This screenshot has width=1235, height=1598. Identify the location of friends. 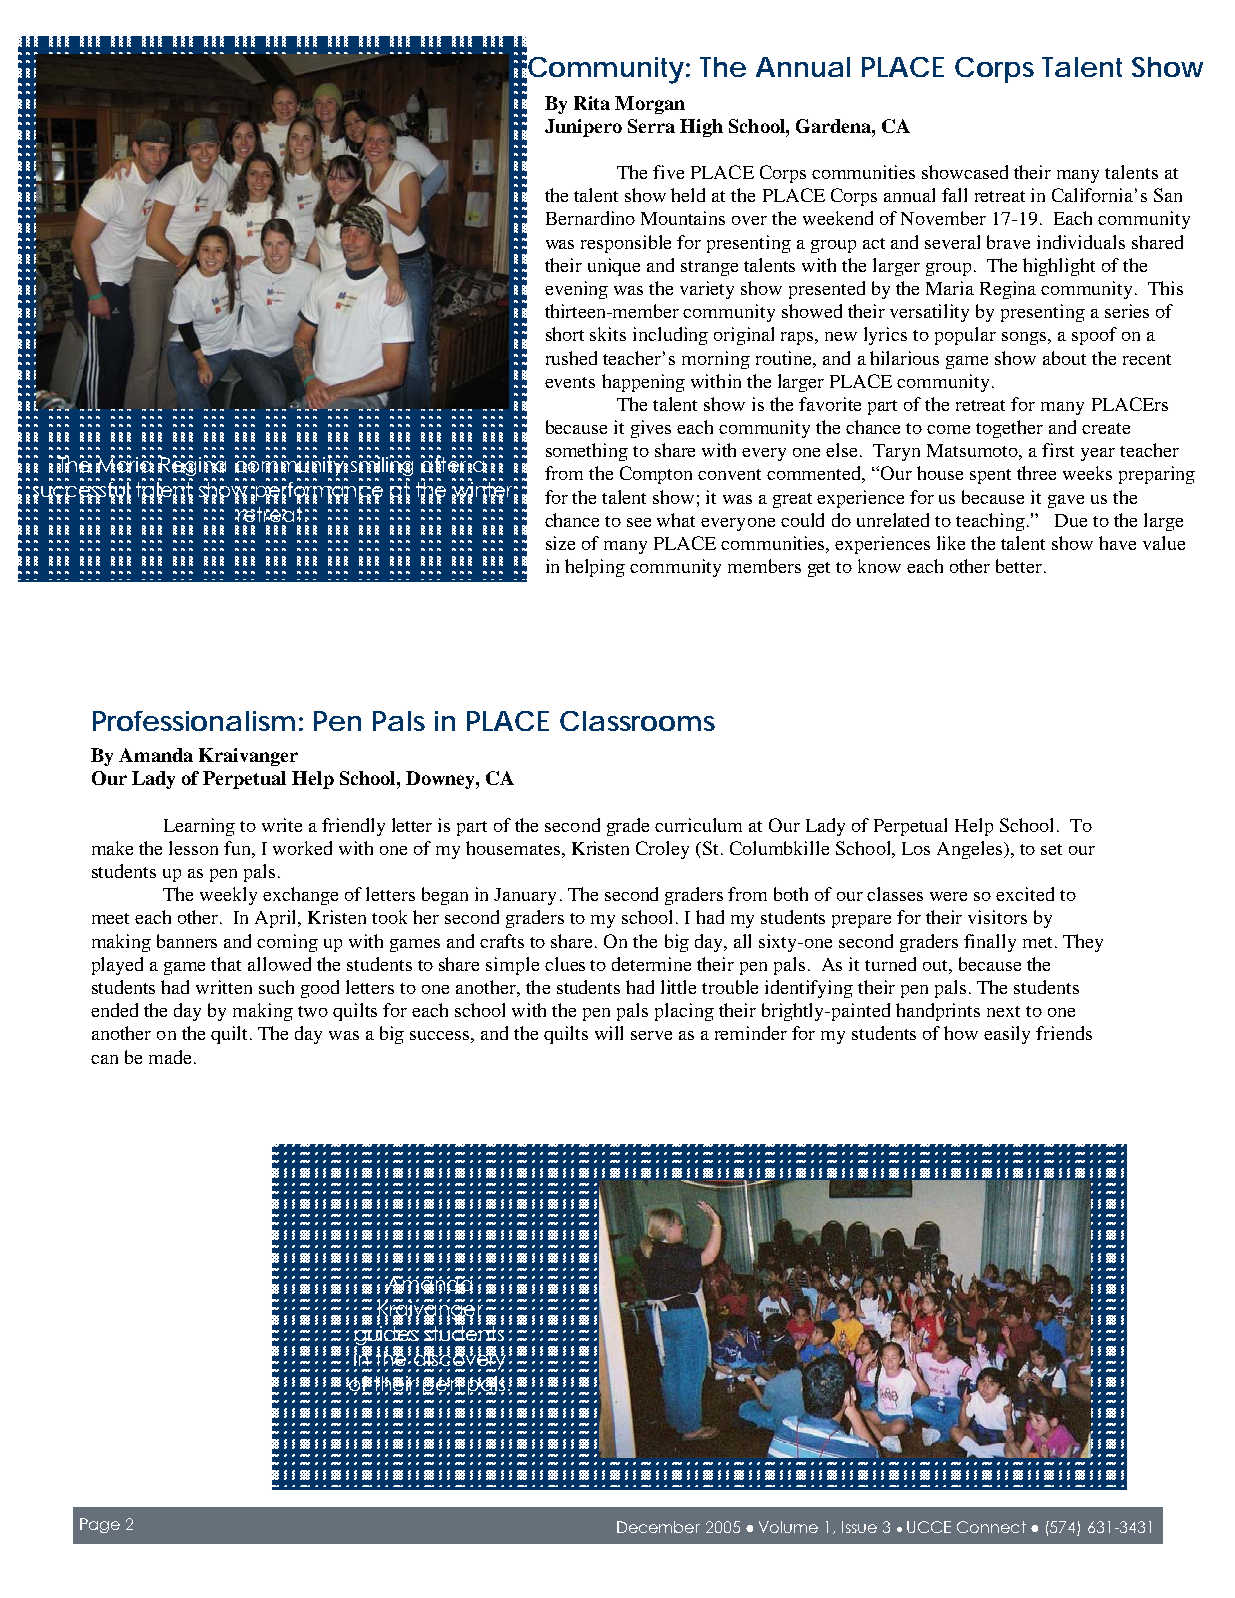
(1064, 1033).
